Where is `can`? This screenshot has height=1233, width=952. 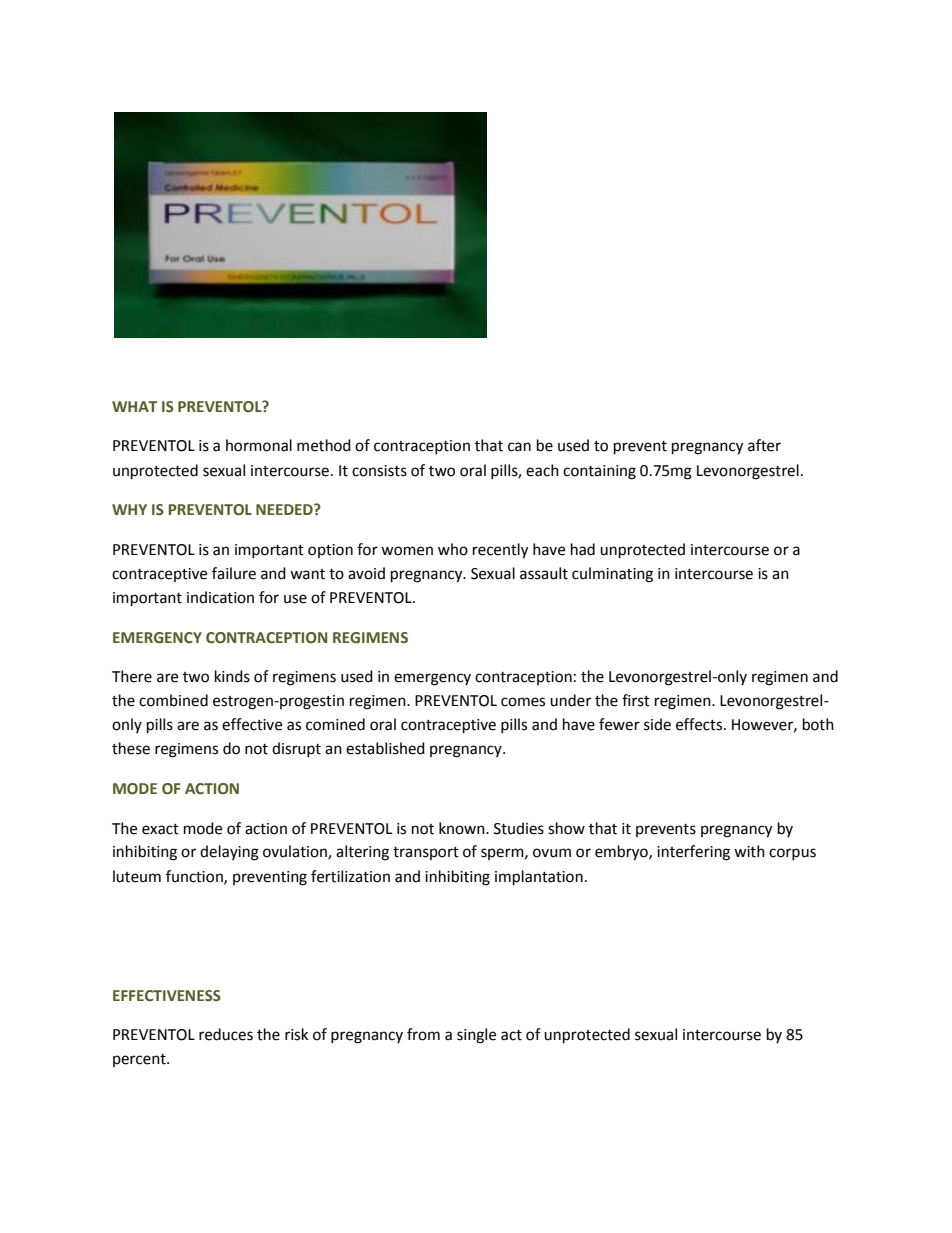 can is located at coordinates (519, 447).
